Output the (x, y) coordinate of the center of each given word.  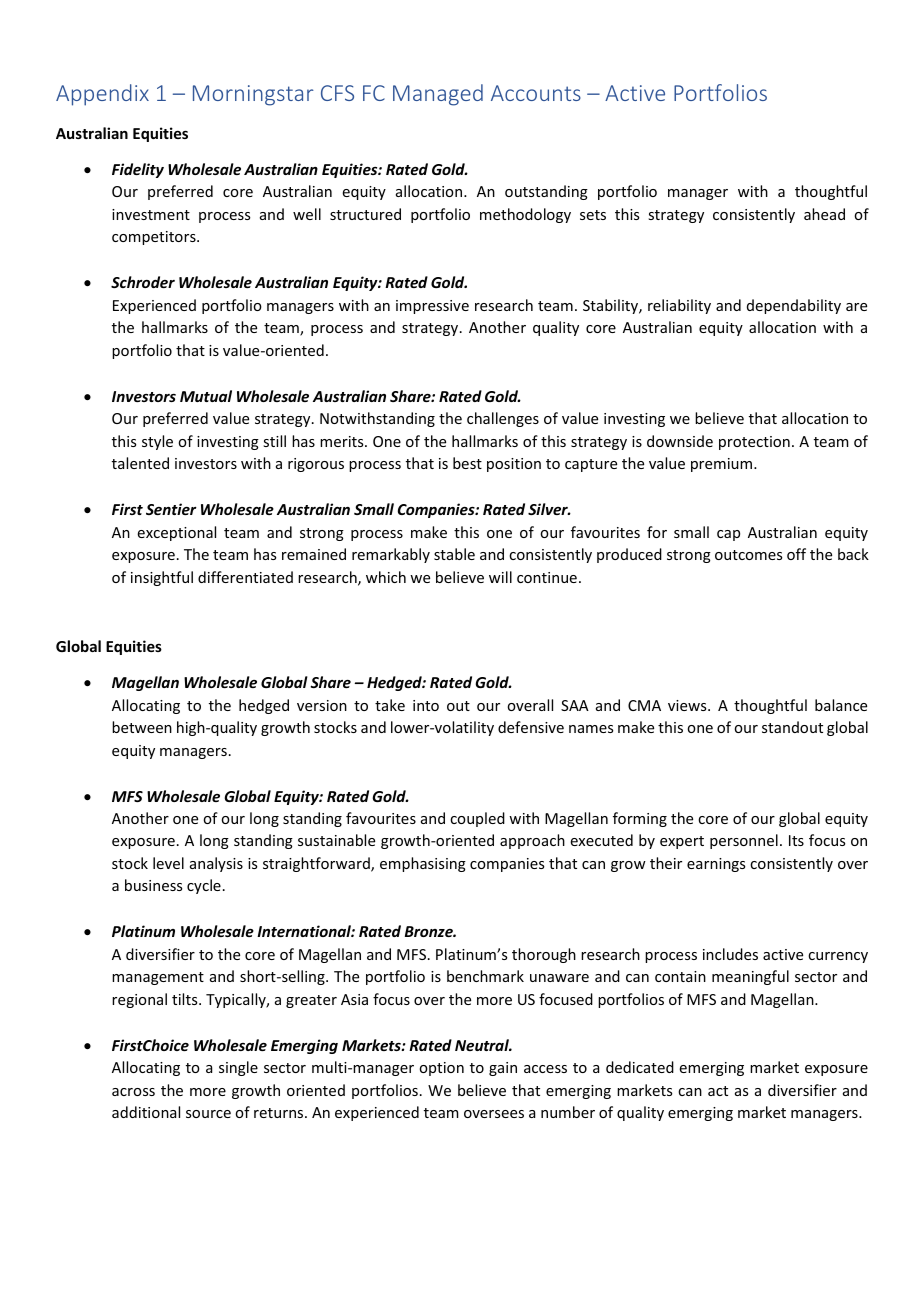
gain (503, 1069)
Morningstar (253, 95)
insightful (162, 578)
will (500, 577)
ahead (824, 214)
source (208, 1114)
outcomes (748, 555)
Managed (438, 95)
